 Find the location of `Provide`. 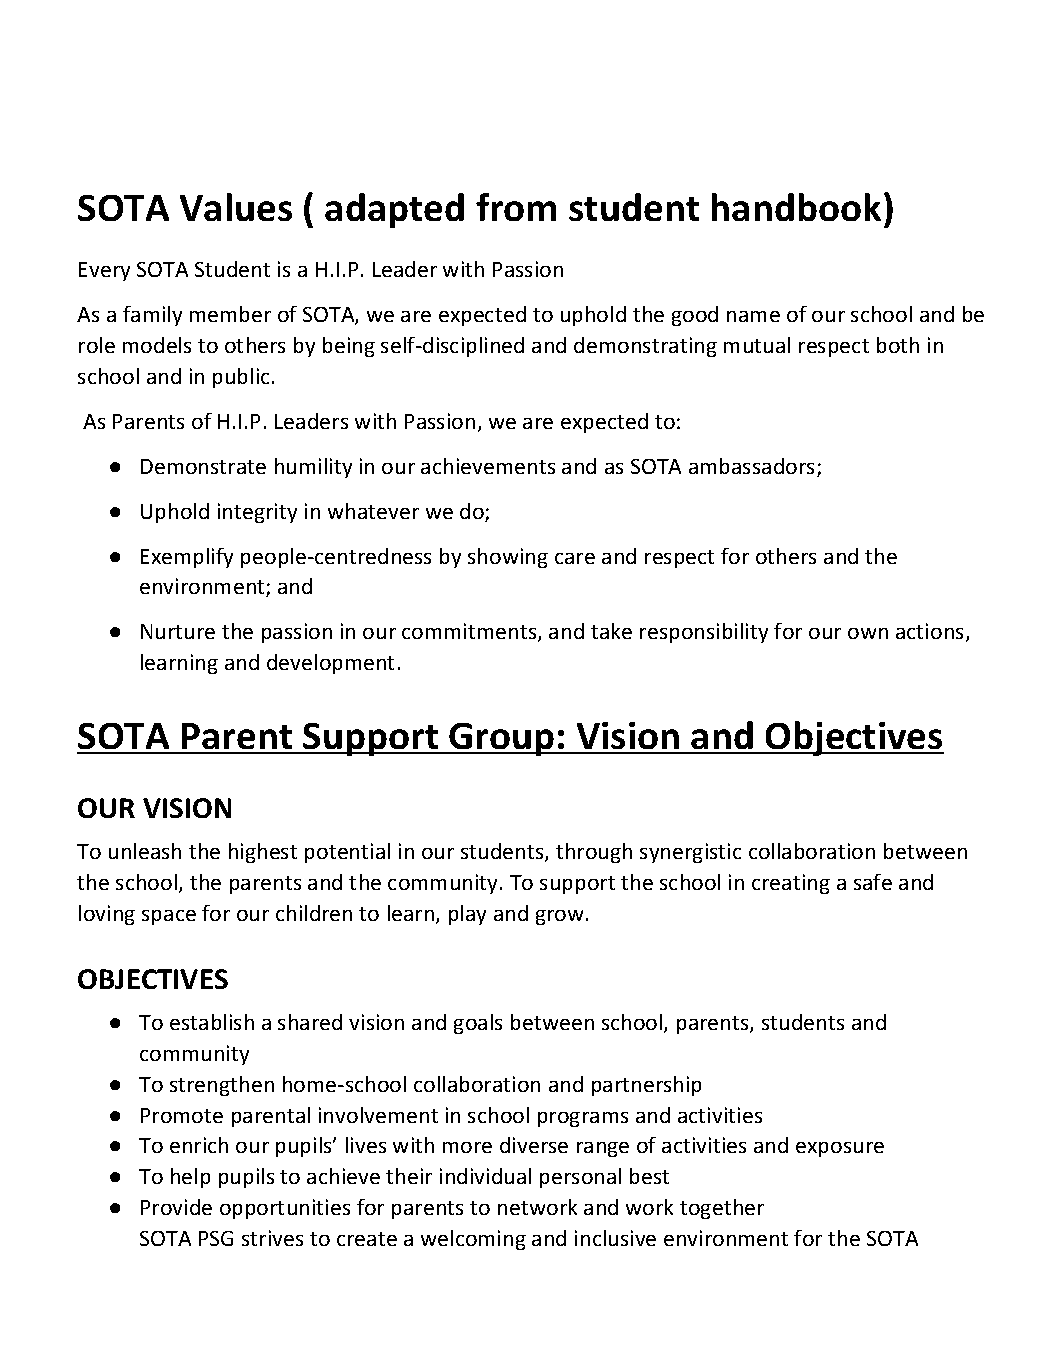

Provide is located at coordinates (176, 1207).
